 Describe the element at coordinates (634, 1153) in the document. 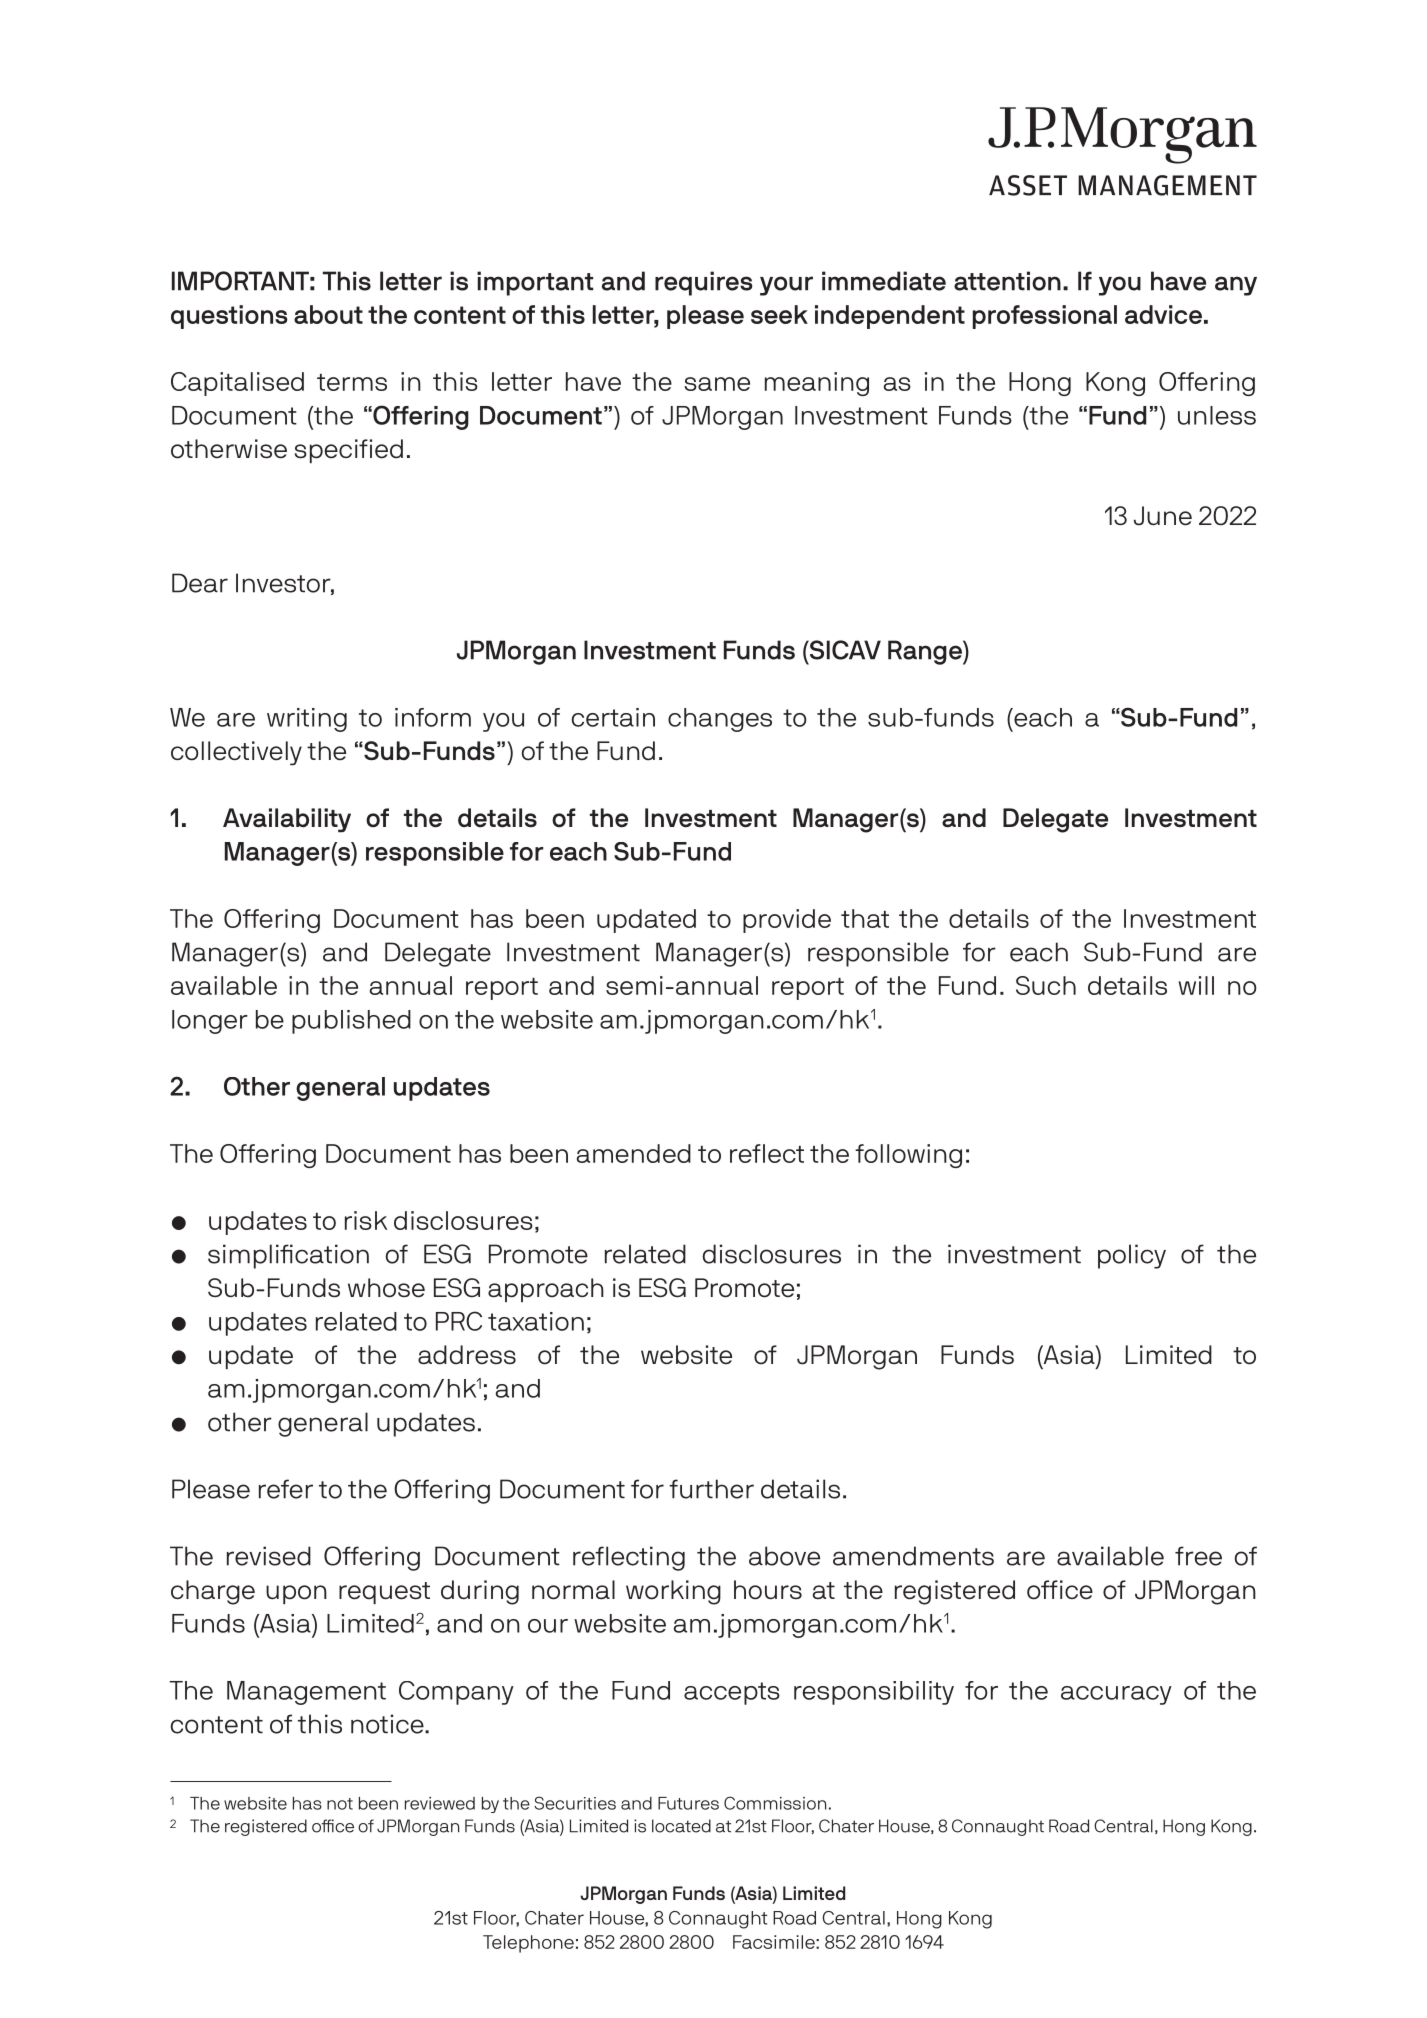

I see `amended` at that location.
